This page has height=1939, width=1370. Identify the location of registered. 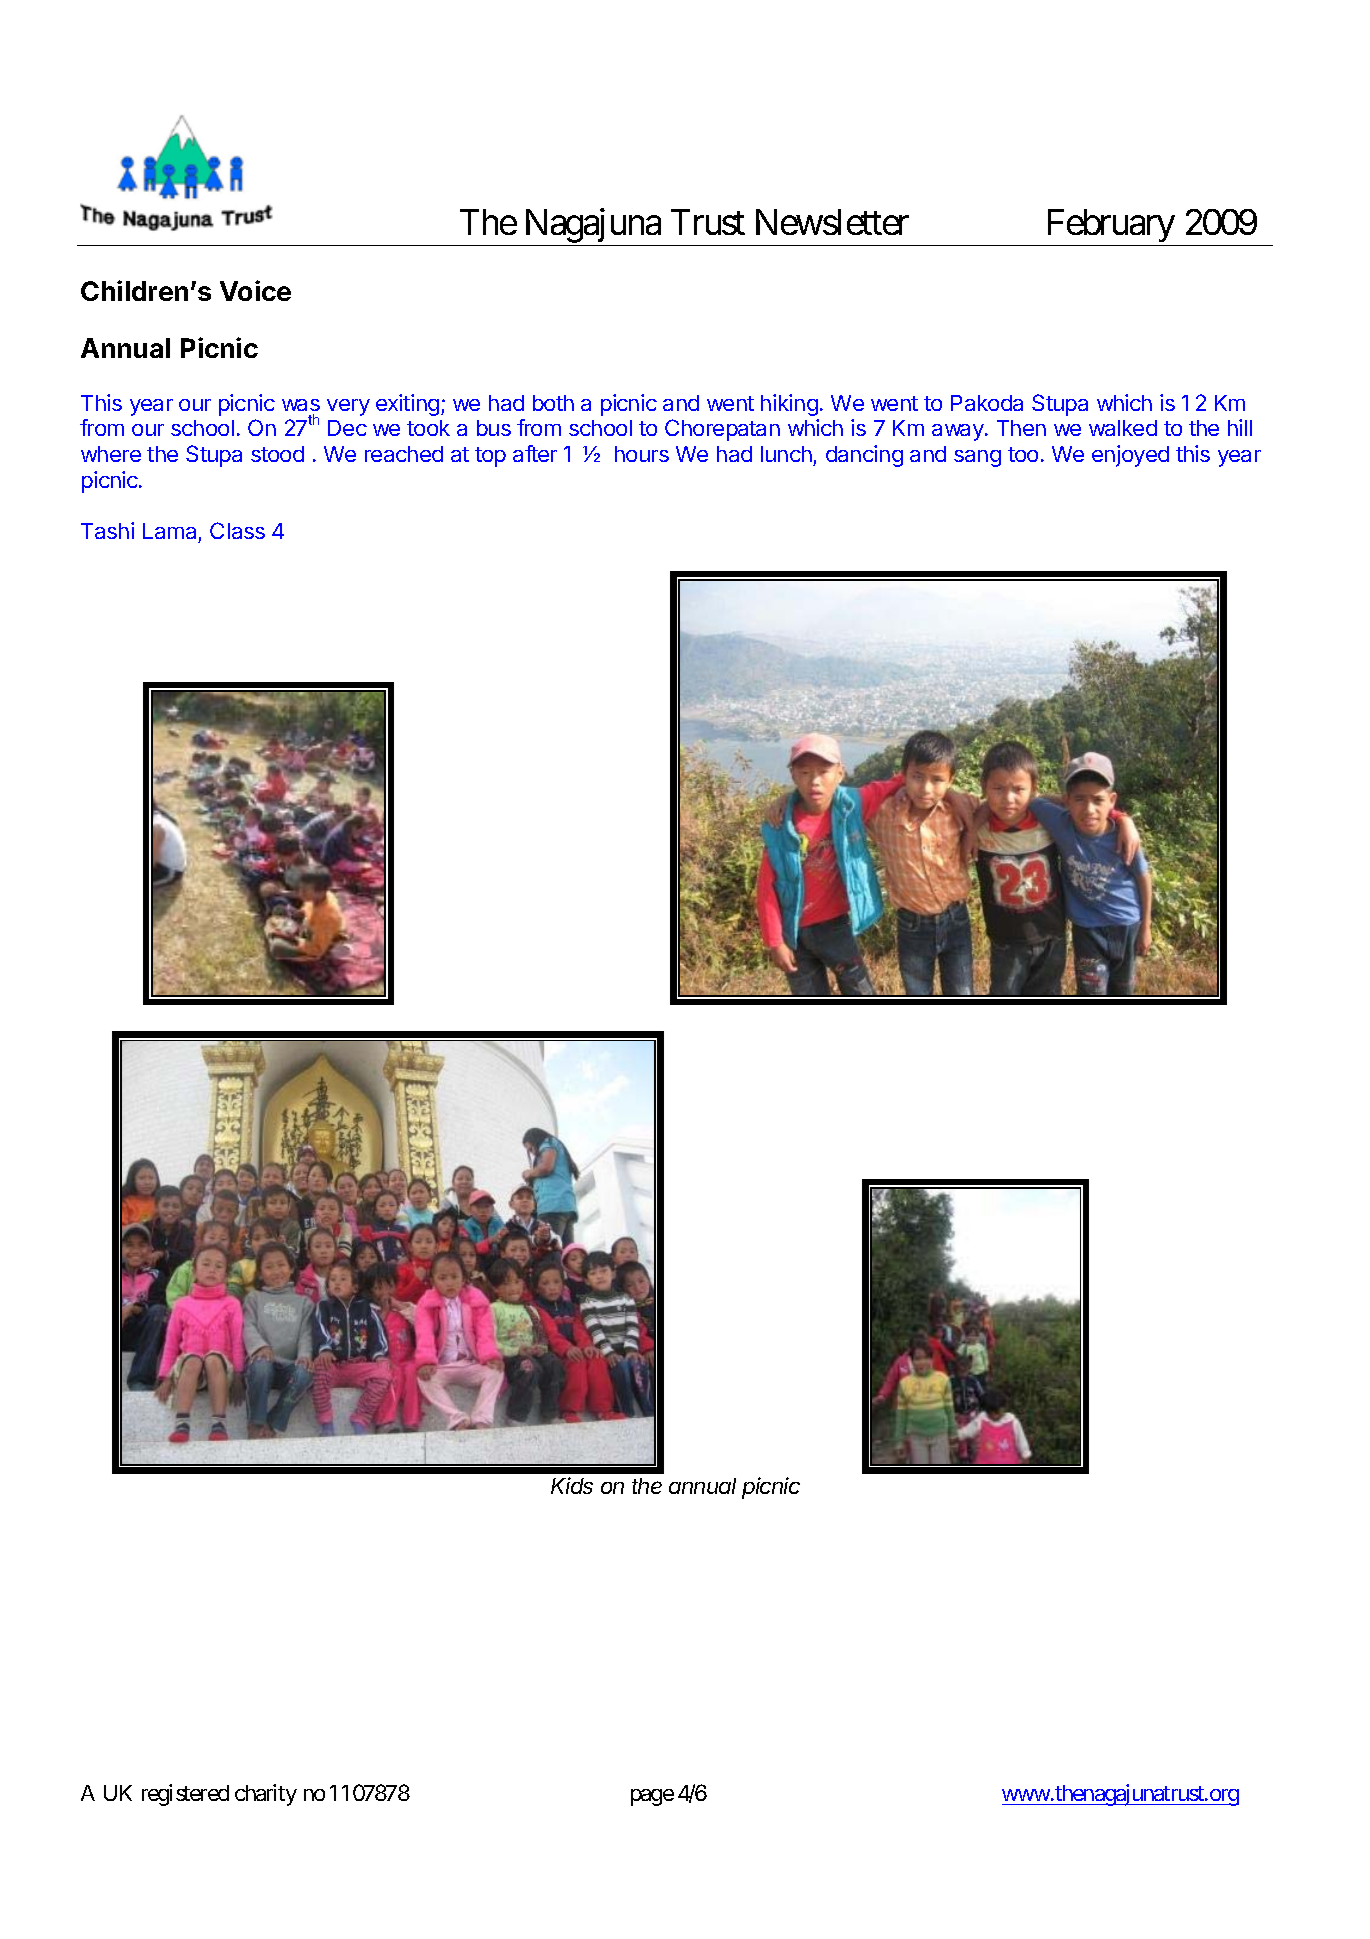
(185, 1795).
